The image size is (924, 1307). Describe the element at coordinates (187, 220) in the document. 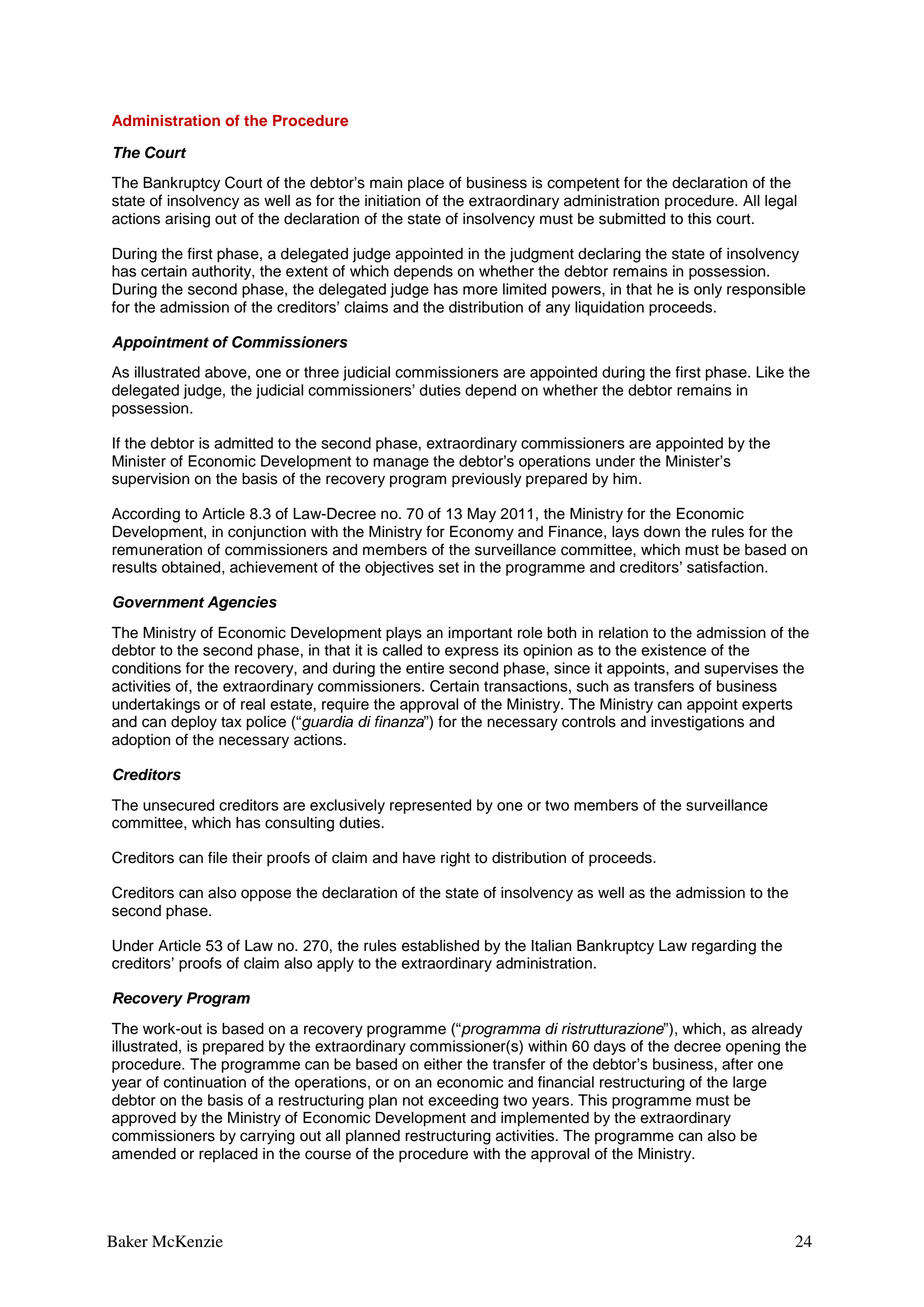

I see `arising` at that location.
